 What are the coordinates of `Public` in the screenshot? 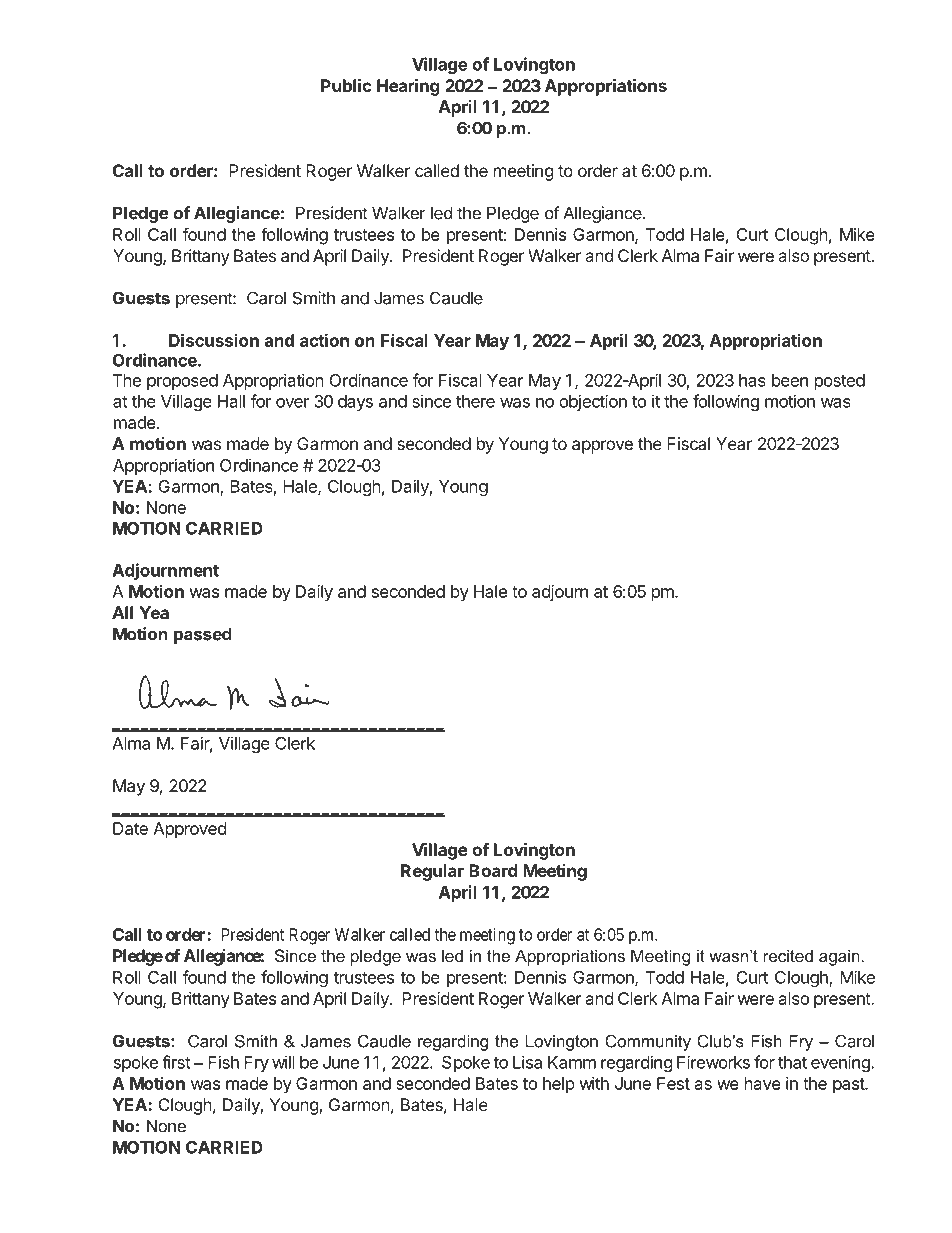 It's located at (346, 85).
